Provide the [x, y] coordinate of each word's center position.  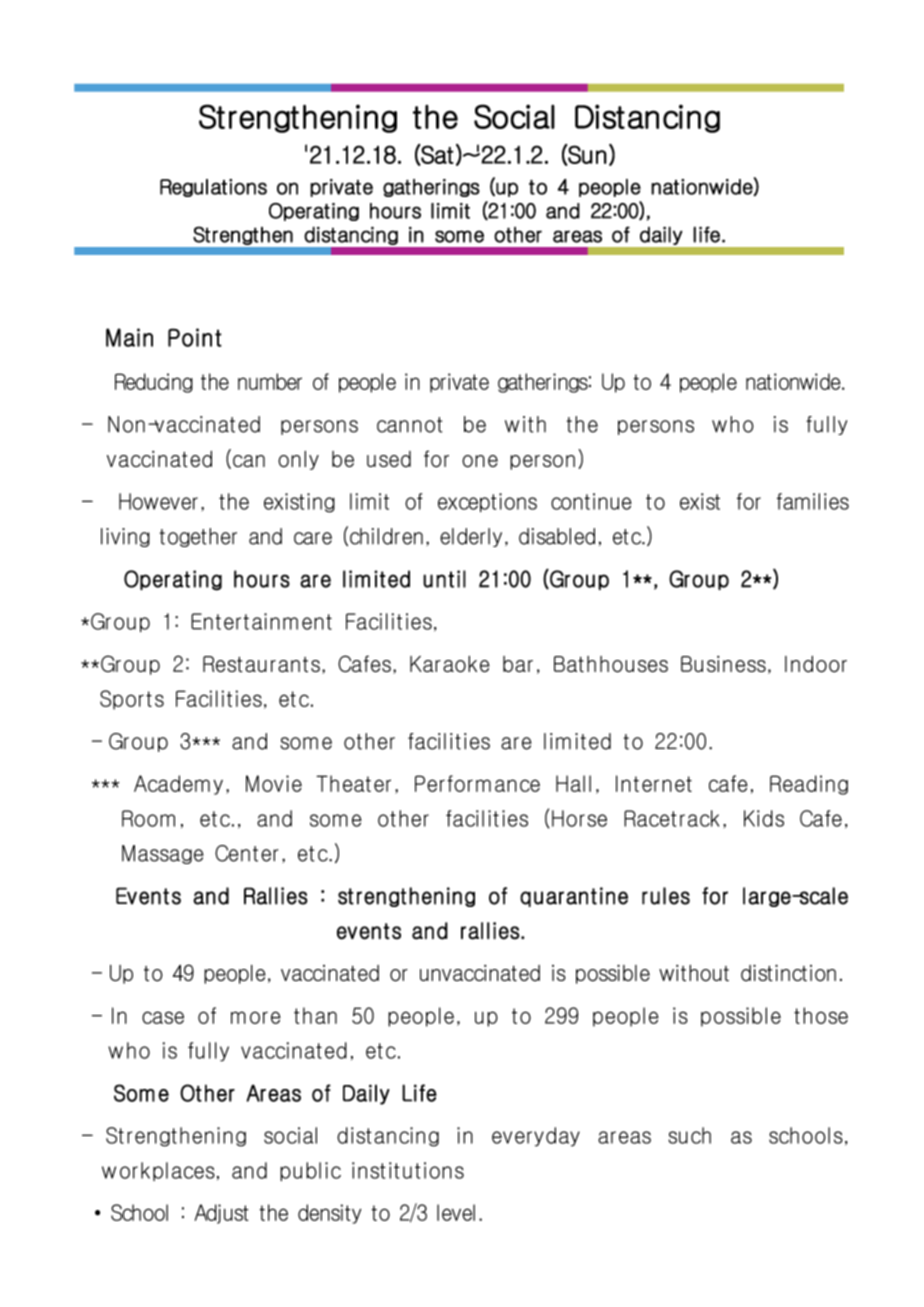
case [163, 1017]
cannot [409, 425]
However [158, 501]
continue [591, 501]
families [813, 501]
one [480, 461]
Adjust [221, 1214]
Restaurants [261, 664]
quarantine [574, 897]
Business [723, 664]
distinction [788, 973]
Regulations [213, 188]
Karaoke [450, 664]
